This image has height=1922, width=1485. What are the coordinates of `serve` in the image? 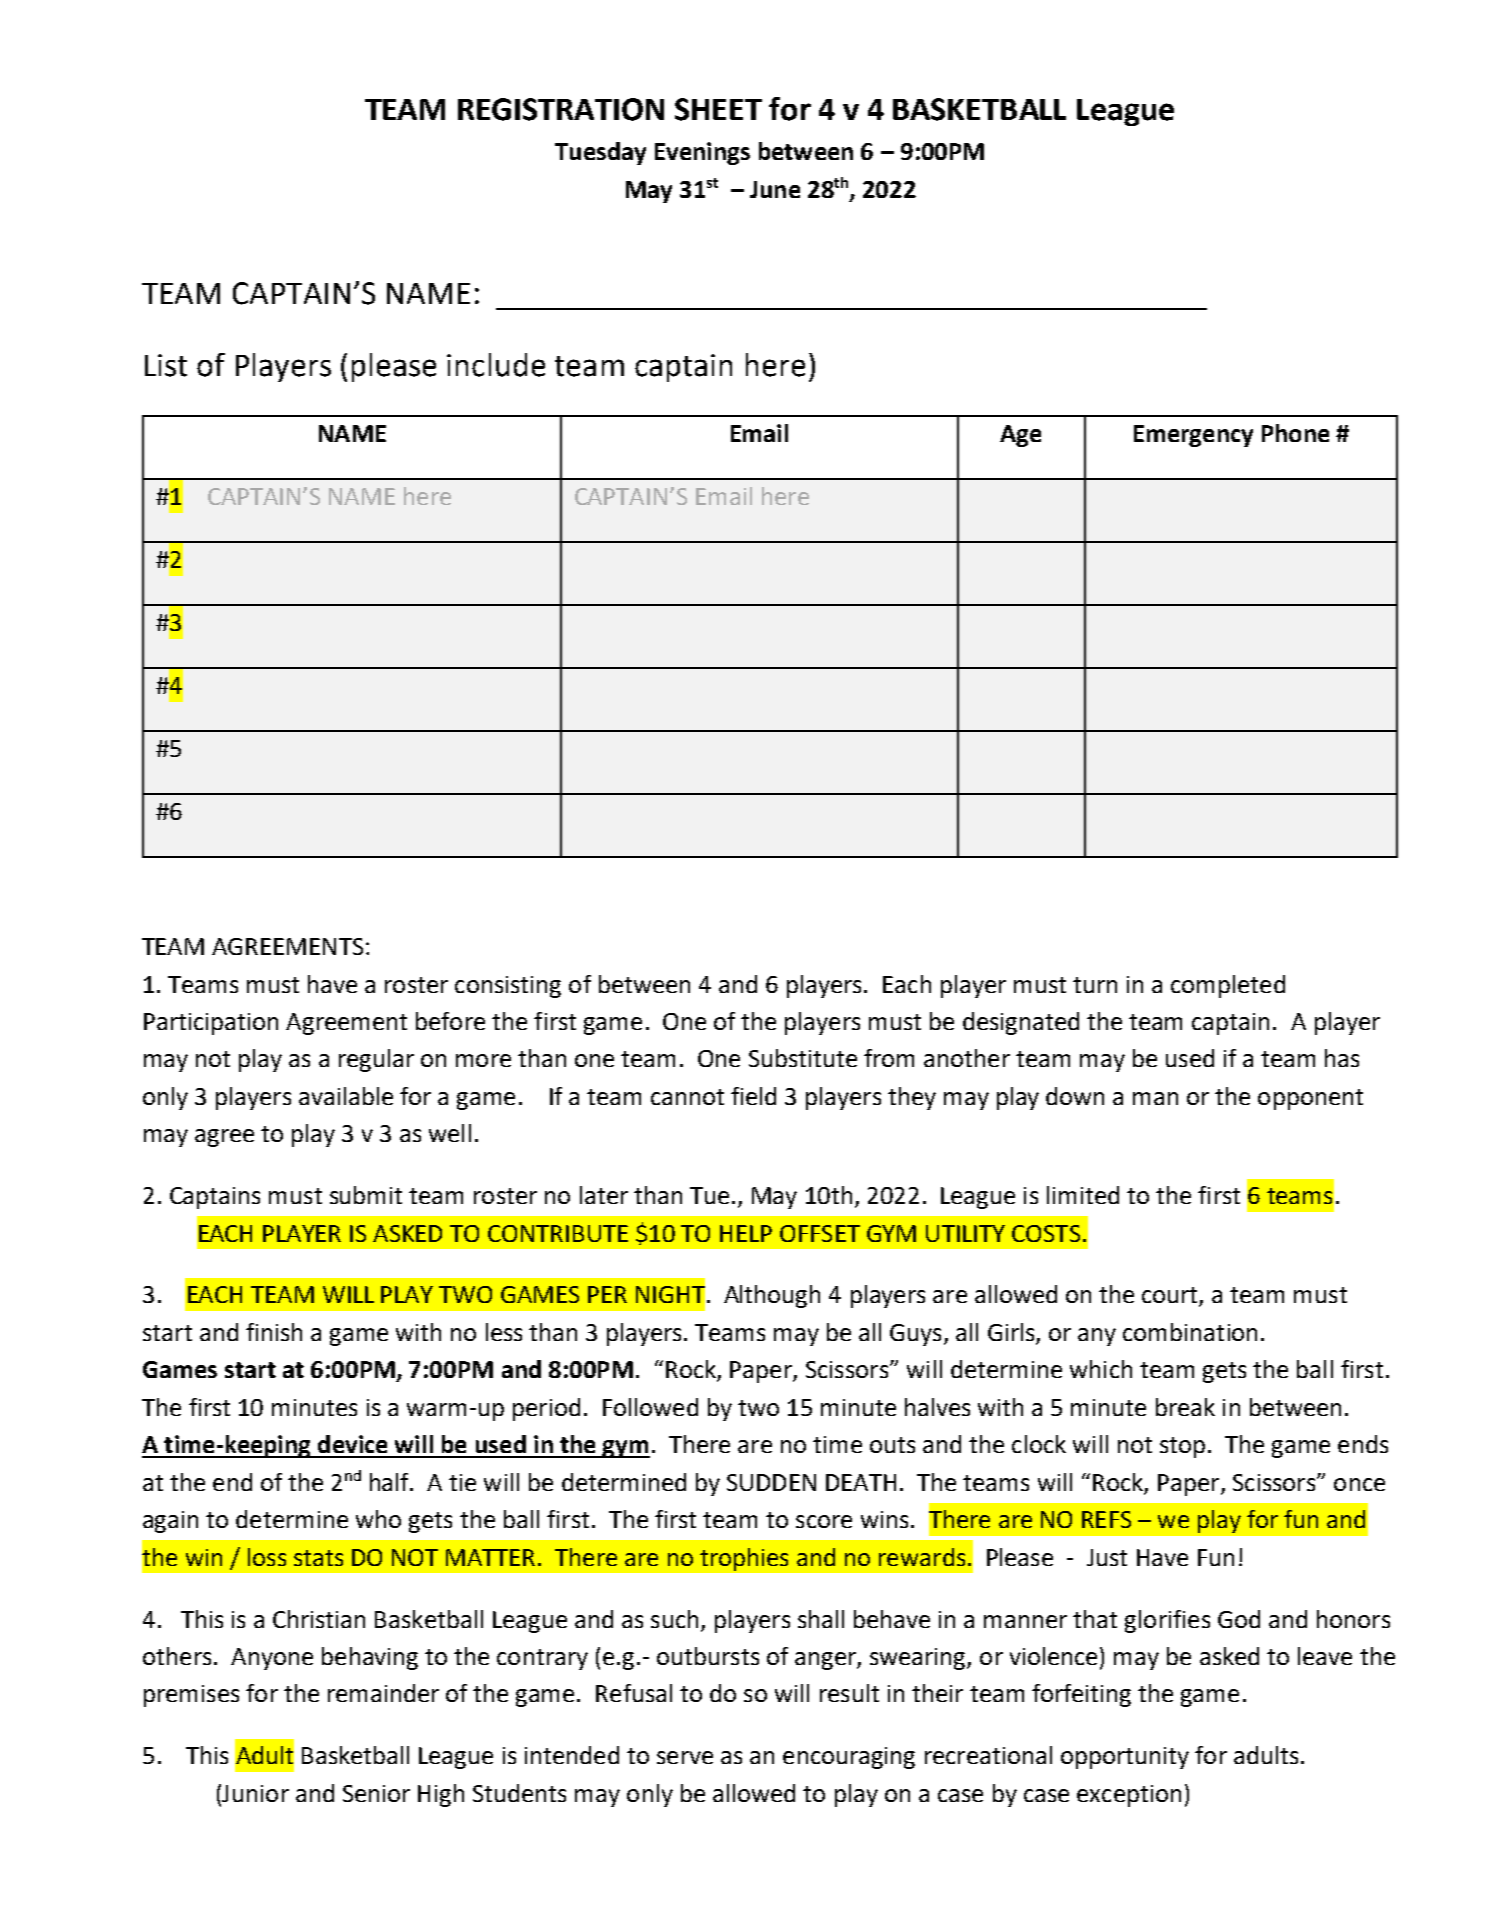 It's located at (685, 1757).
